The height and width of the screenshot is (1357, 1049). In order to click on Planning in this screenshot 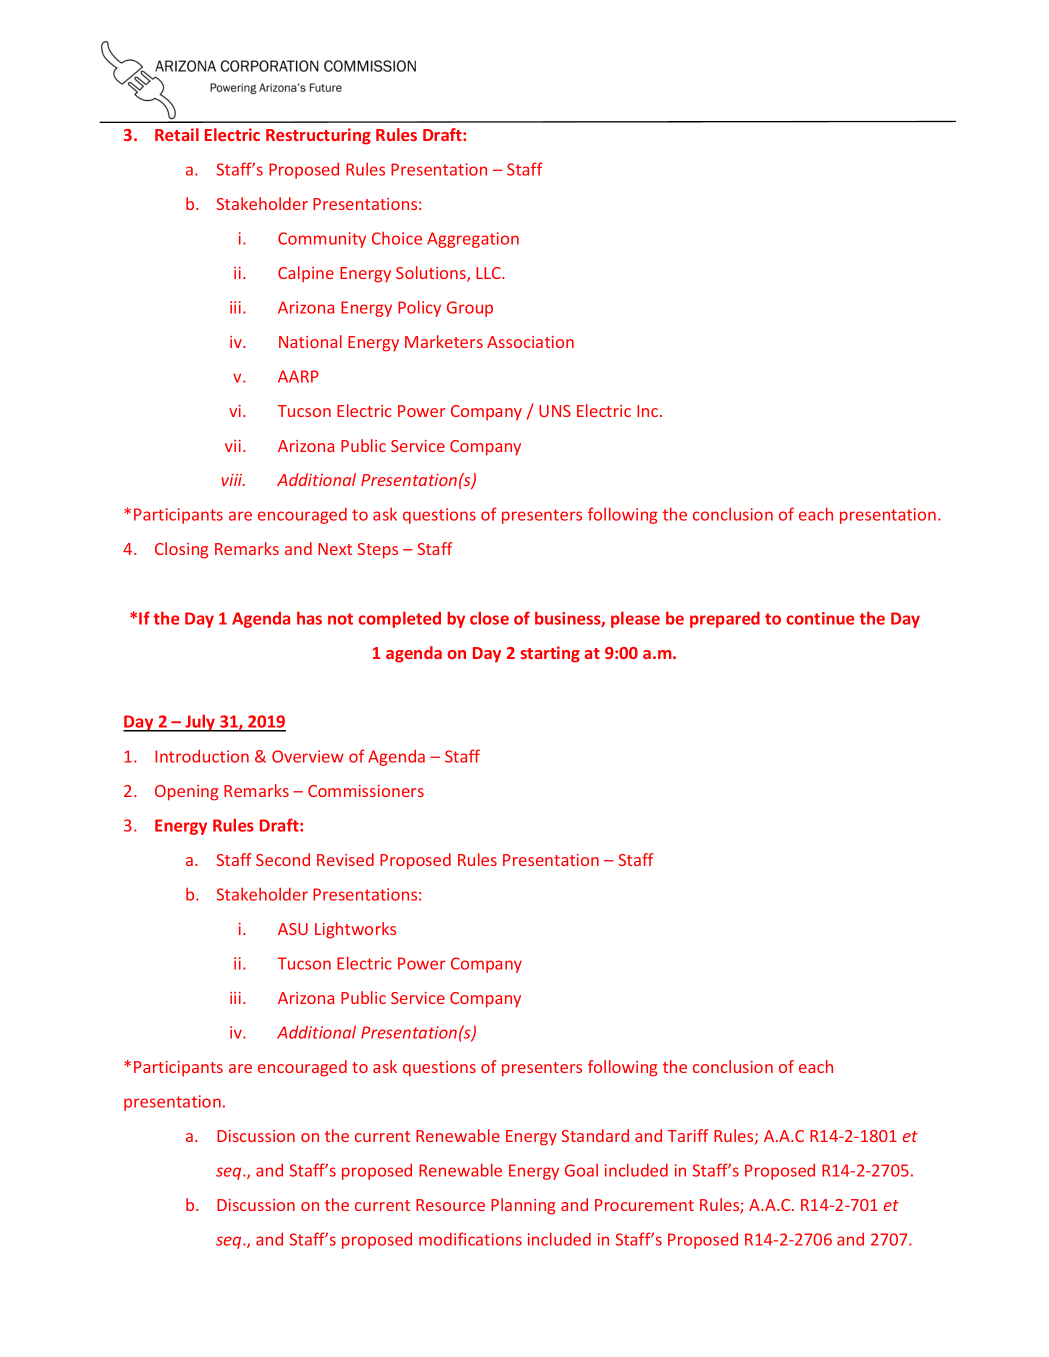, I will do `click(523, 1206)`.
